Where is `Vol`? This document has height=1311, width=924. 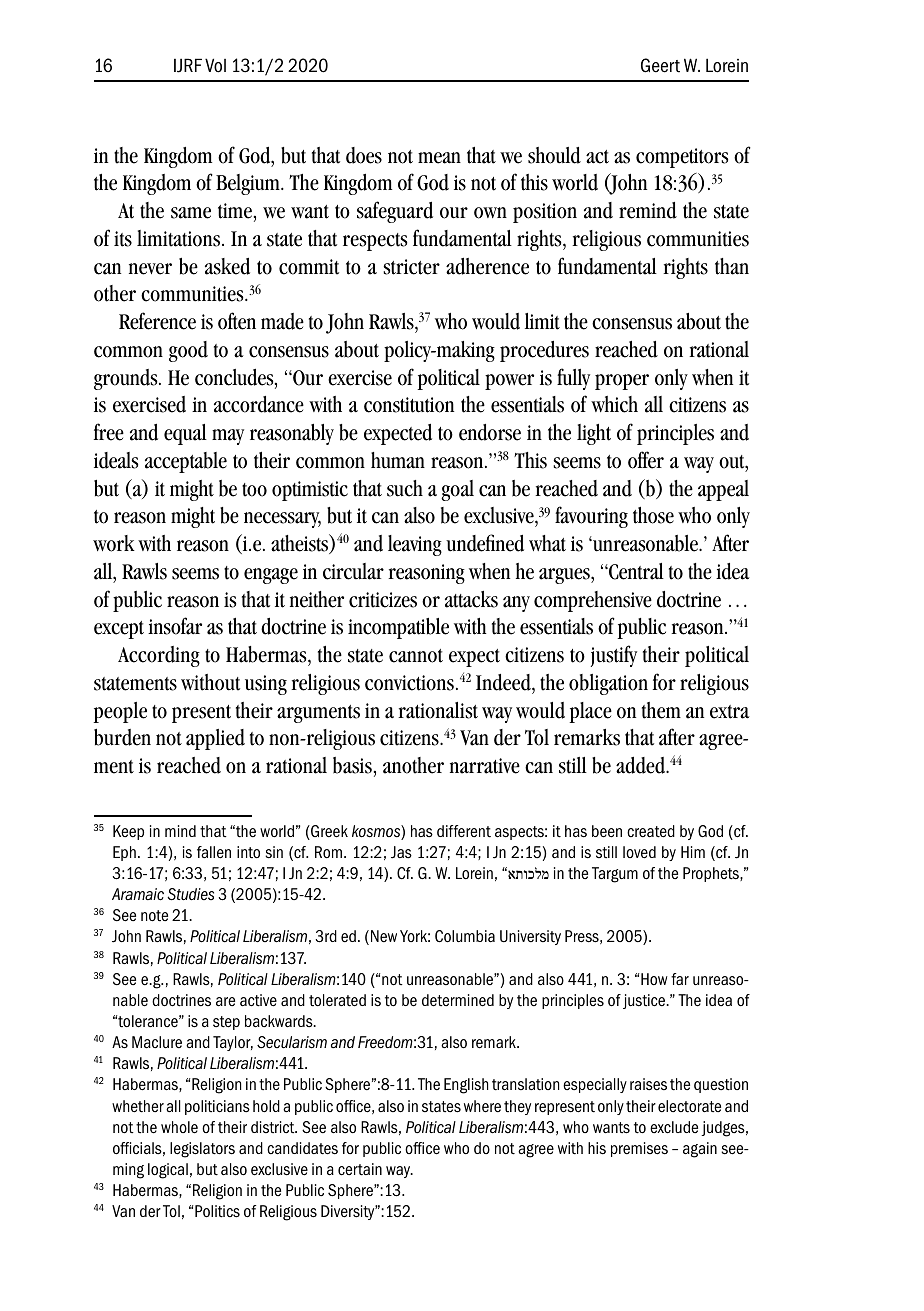
Vol is located at coordinates (215, 65).
